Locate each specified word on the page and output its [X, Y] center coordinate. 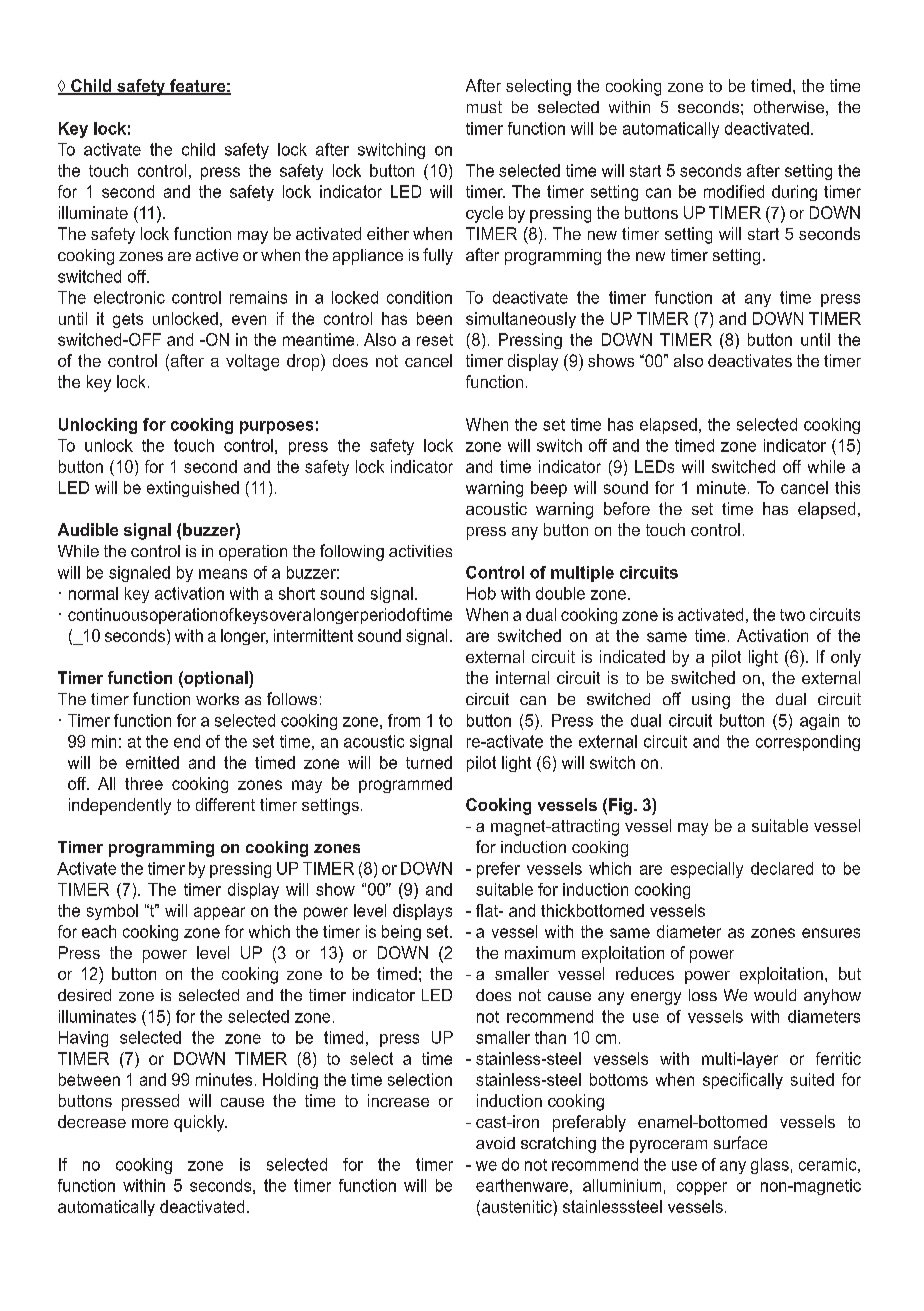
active [217, 255]
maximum [540, 952]
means [223, 574]
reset [435, 340]
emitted [152, 762]
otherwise [789, 107]
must [484, 107]
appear [219, 913]
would [775, 995]
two [792, 615]
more [150, 1123]
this [847, 487]
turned [429, 762]
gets [128, 320]
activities [420, 551]
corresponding [808, 743]
